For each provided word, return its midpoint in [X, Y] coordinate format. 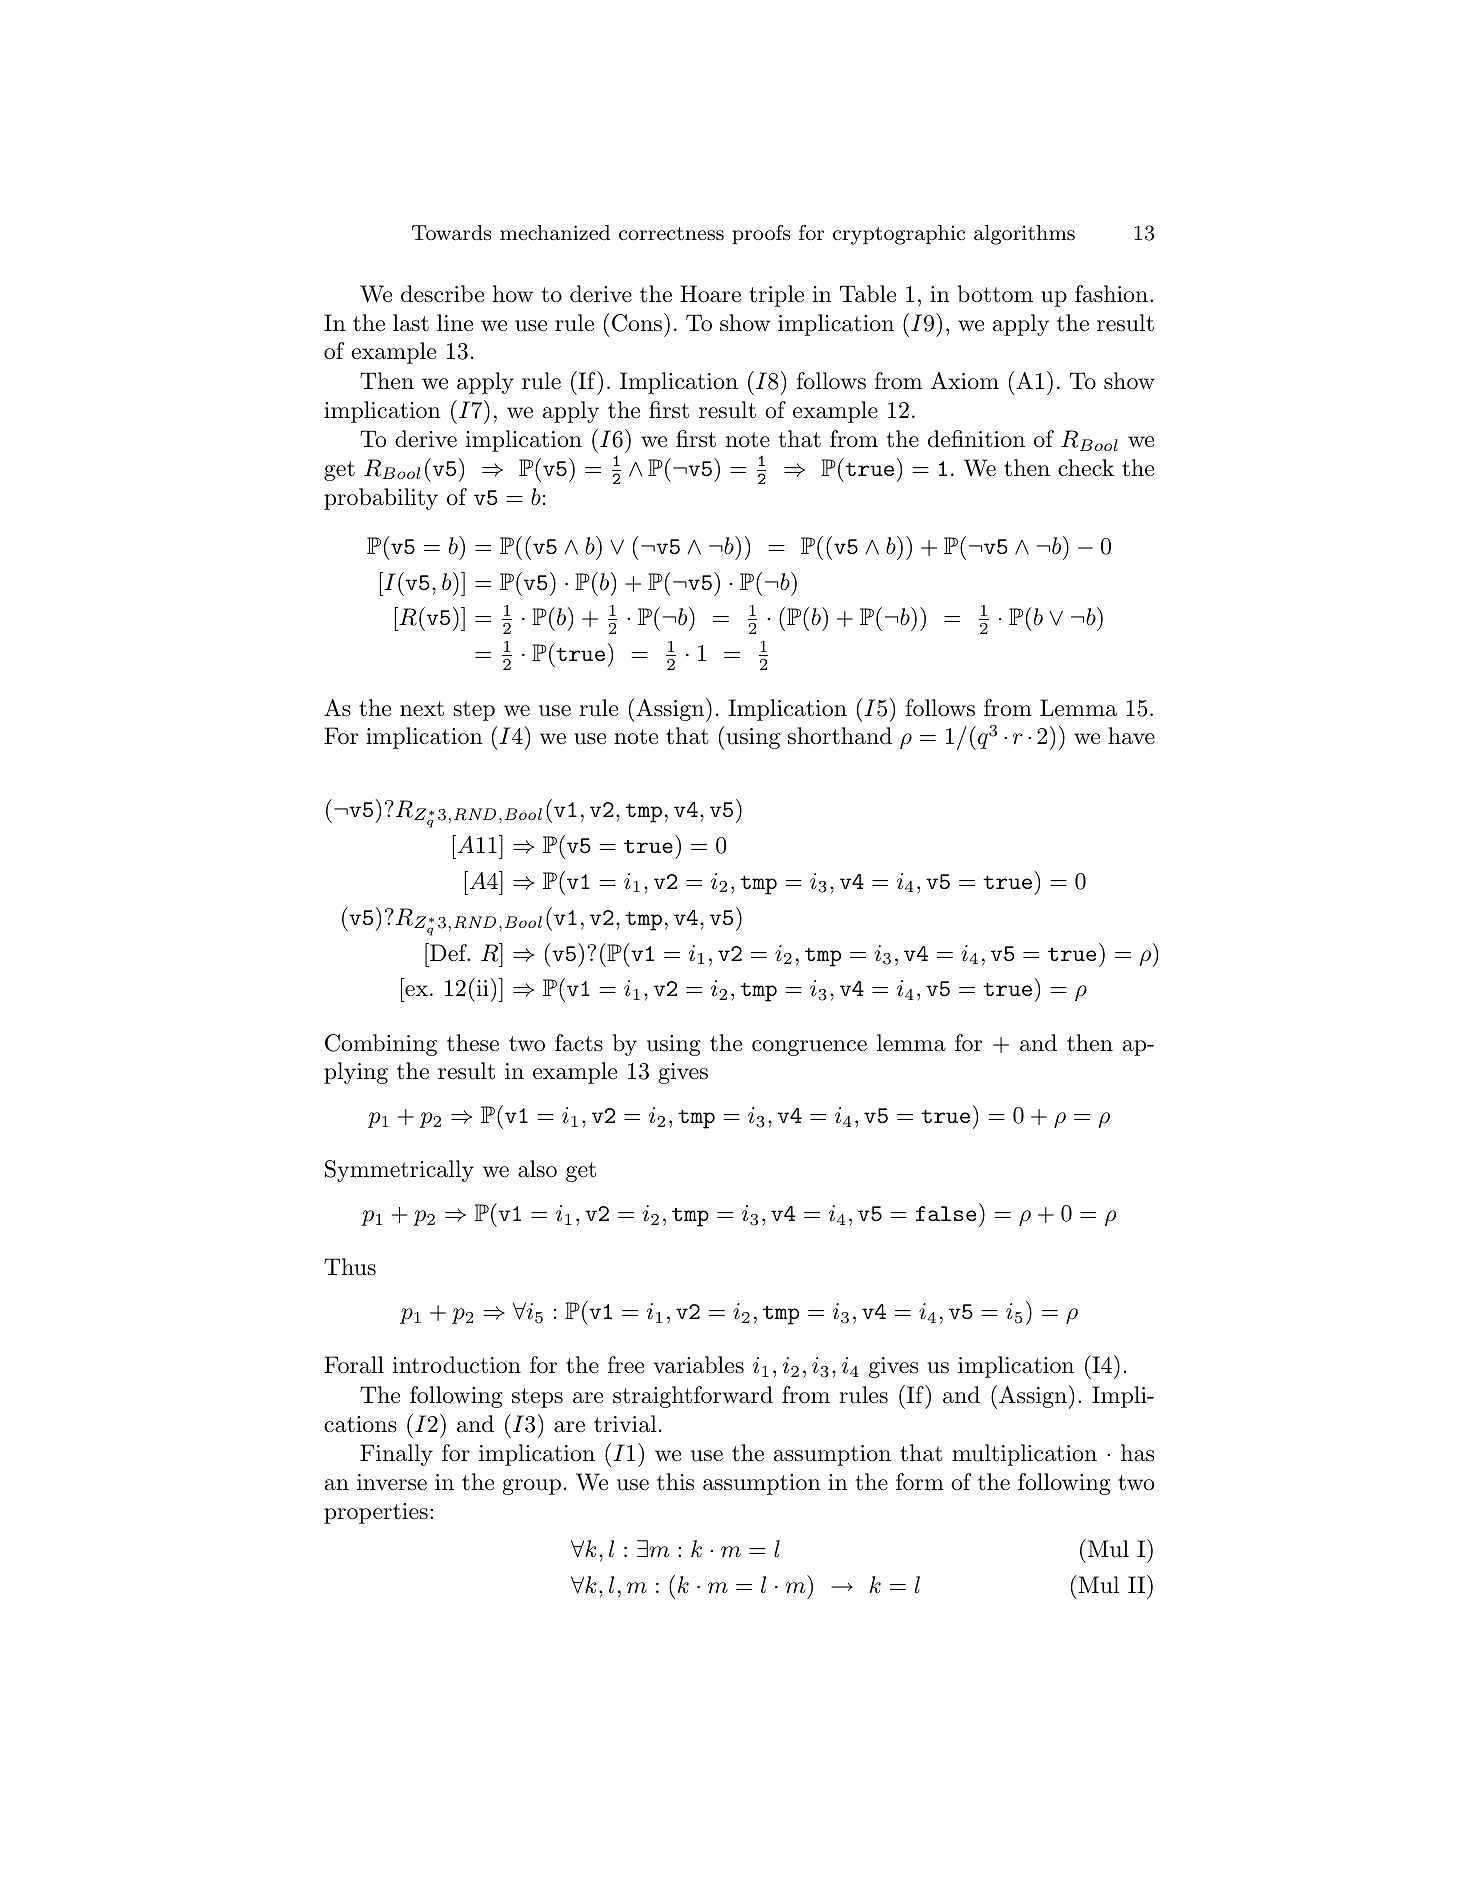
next [422, 709]
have [1131, 736]
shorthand [840, 736]
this [675, 1482]
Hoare [710, 294]
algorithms [1024, 235]
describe [442, 294]
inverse [392, 1482]
